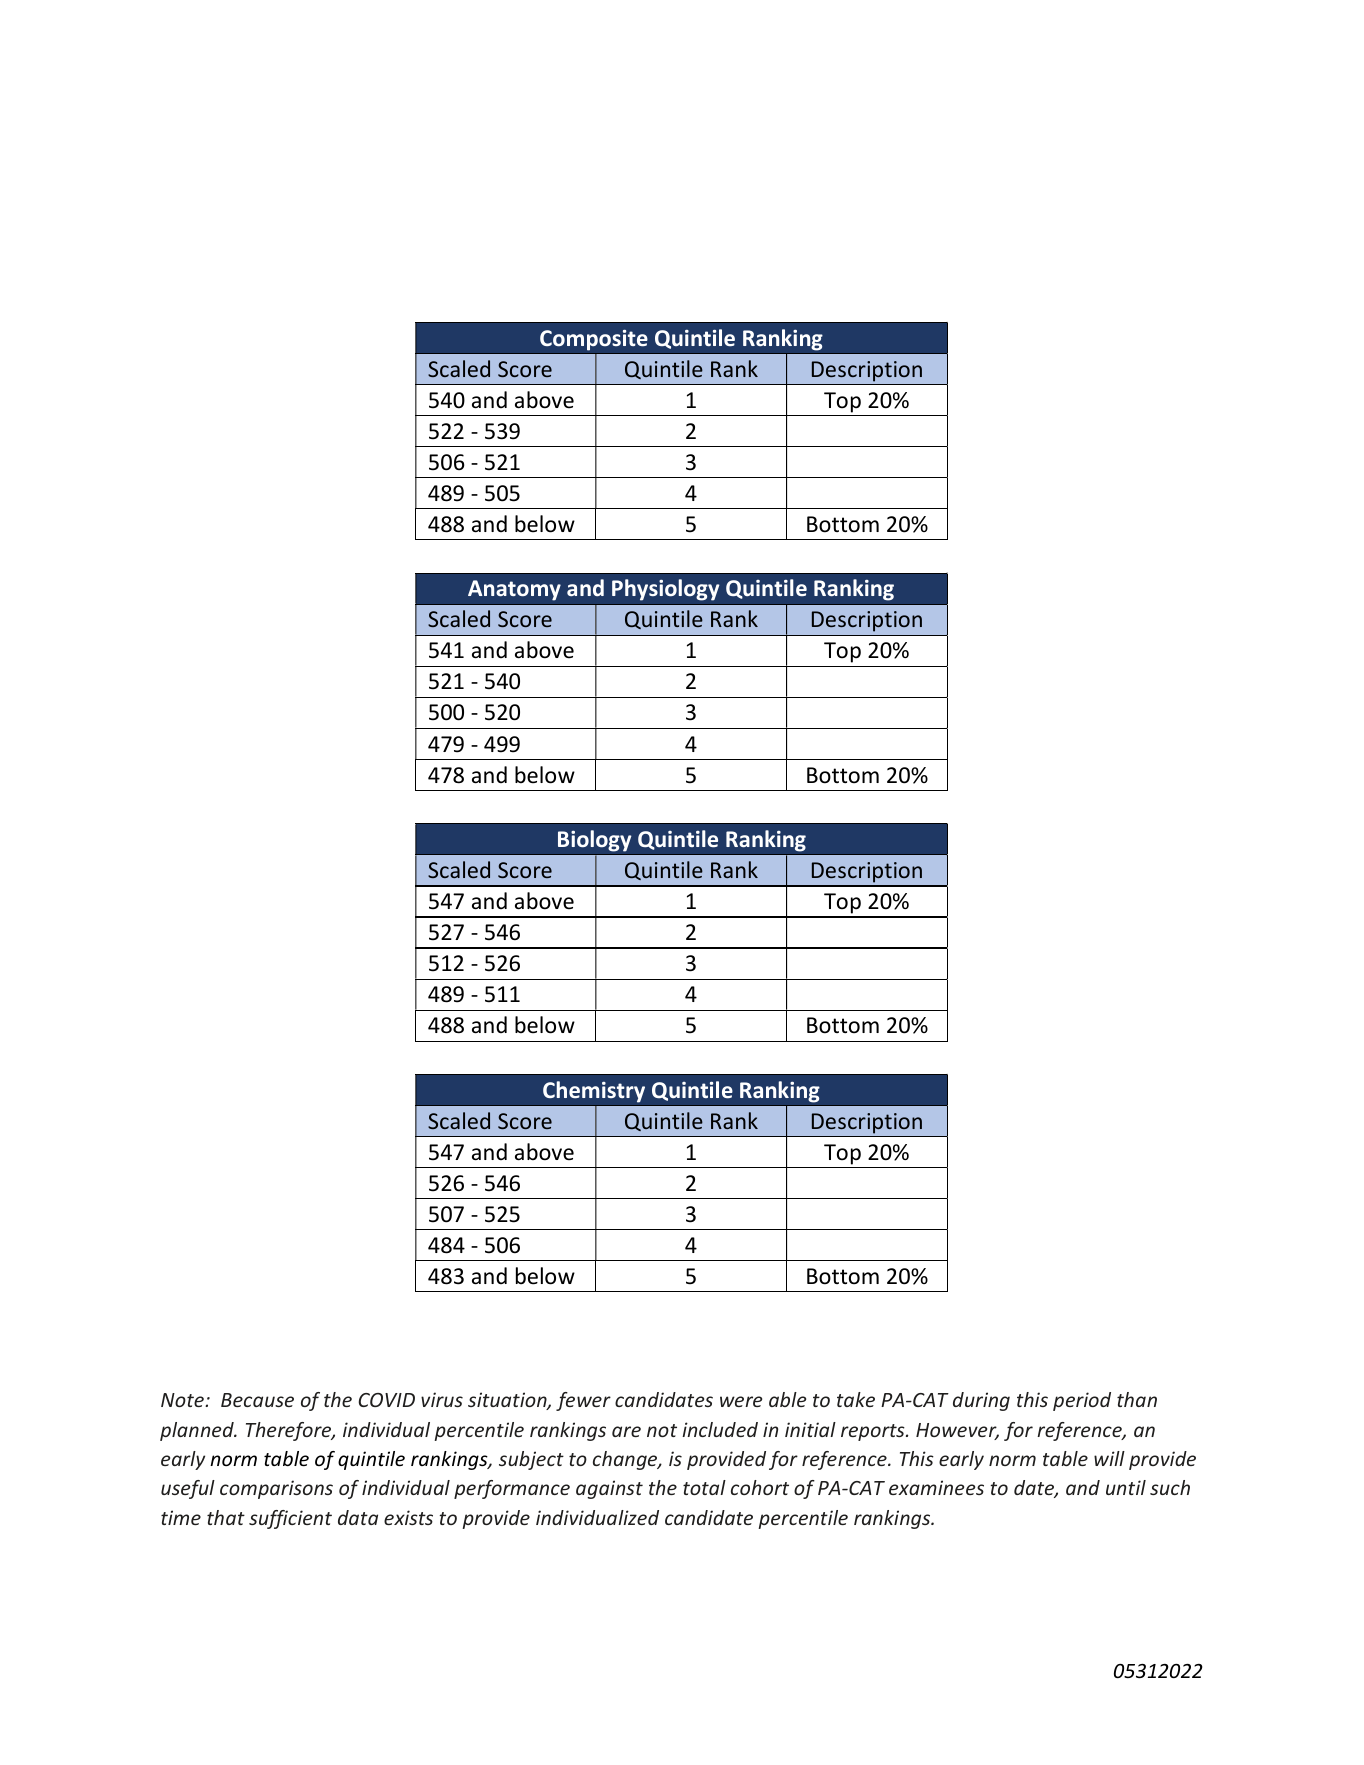 The height and width of the page is (1765, 1364). I want to click on period, so click(1082, 1401).
